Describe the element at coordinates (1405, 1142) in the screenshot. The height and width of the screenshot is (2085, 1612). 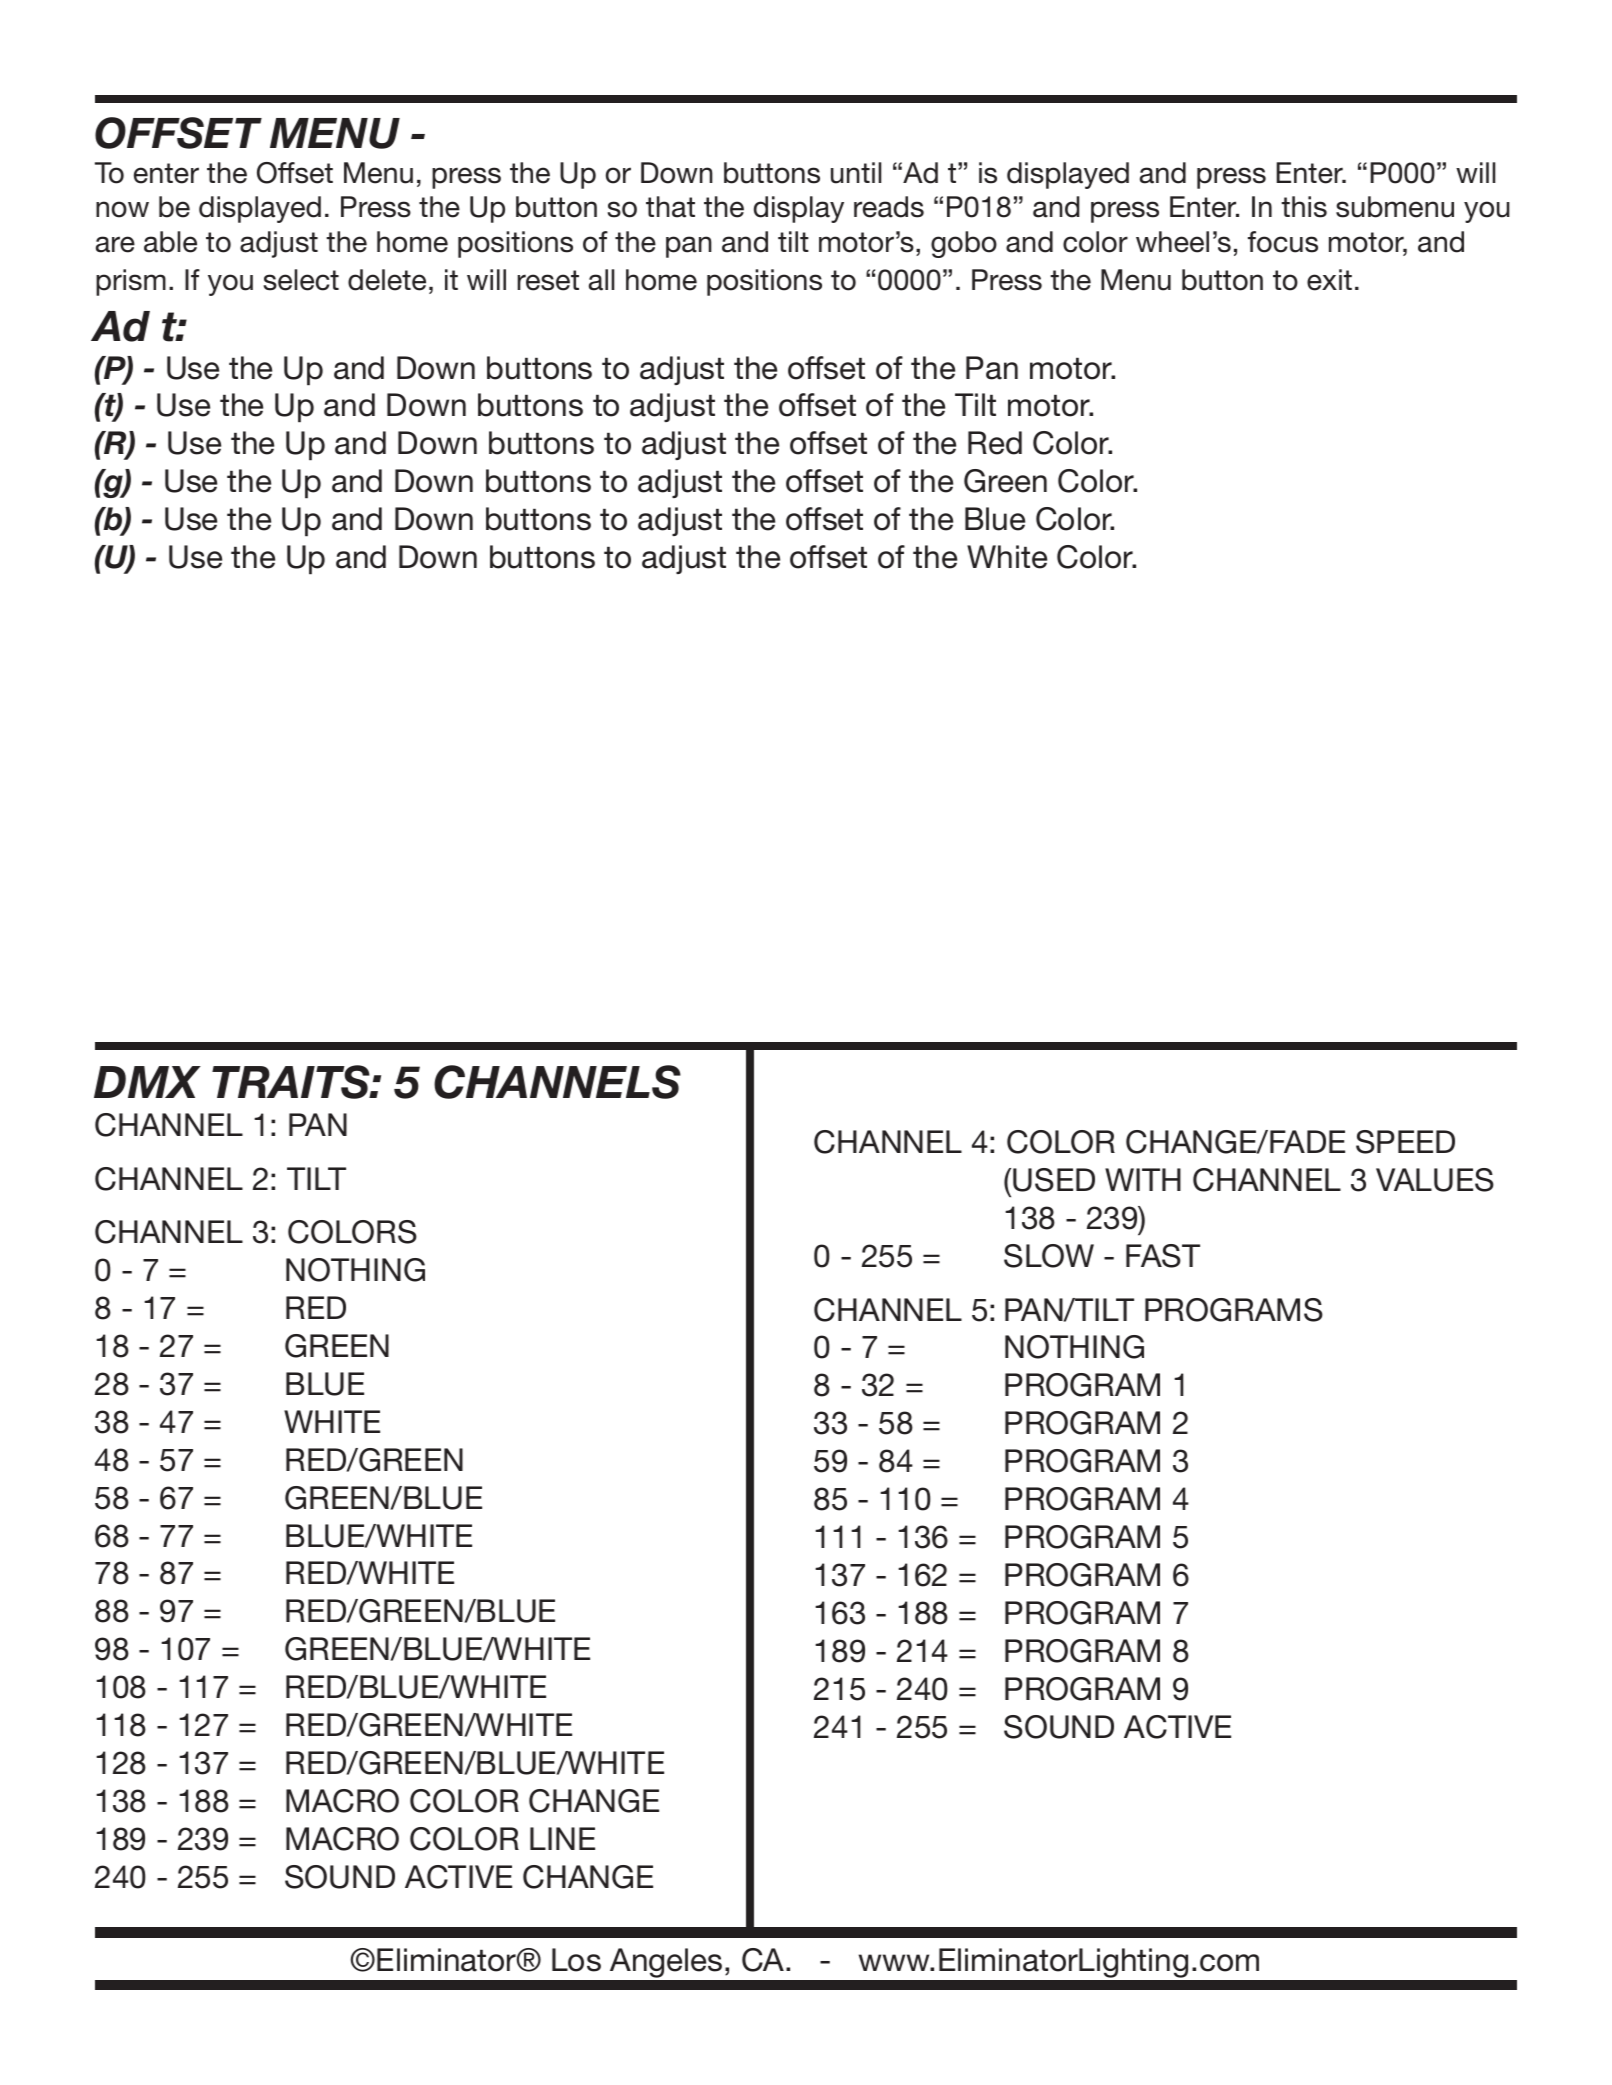
I see `SPEED` at that location.
